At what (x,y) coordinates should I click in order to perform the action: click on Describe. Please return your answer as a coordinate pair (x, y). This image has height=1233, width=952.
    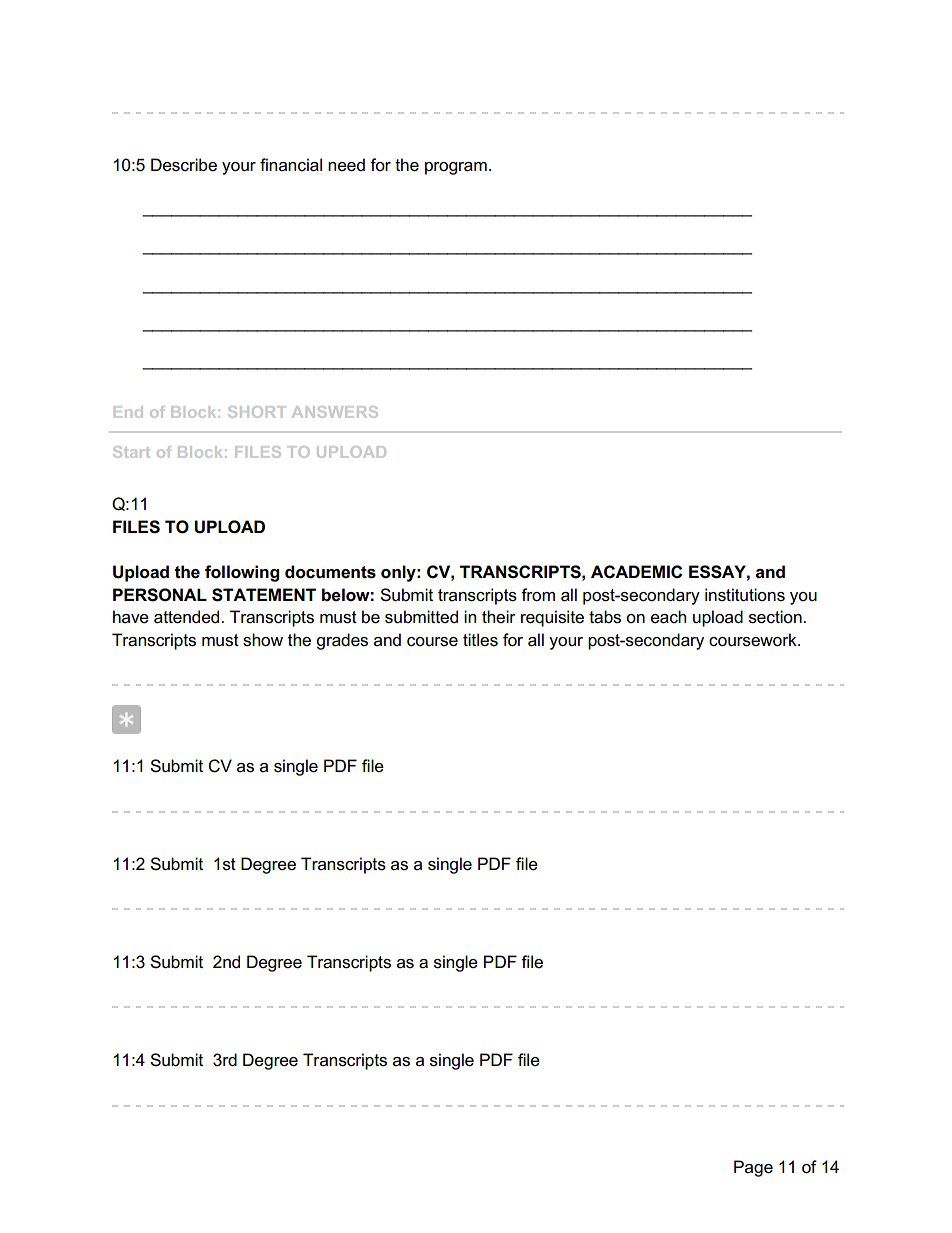
    Looking at the image, I should click on (184, 165).
